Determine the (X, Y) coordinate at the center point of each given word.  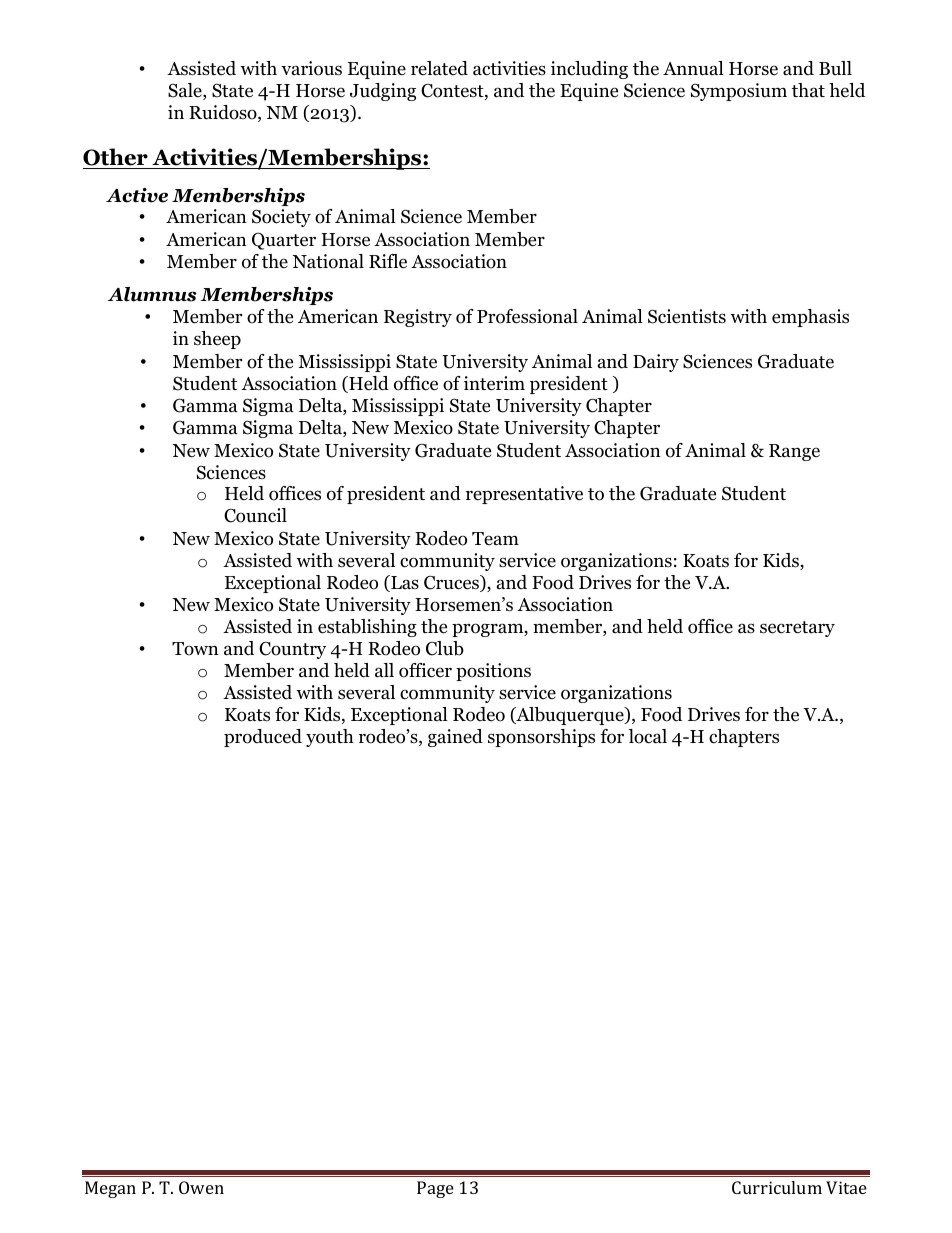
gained (455, 738)
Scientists (687, 316)
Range (794, 452)
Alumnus (152, 294)
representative (524, 495)
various (311, 68)
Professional (527, 316)
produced (263, 738)
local (648, 736)
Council (255, 515)
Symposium (739, 92)
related (439, 68)
